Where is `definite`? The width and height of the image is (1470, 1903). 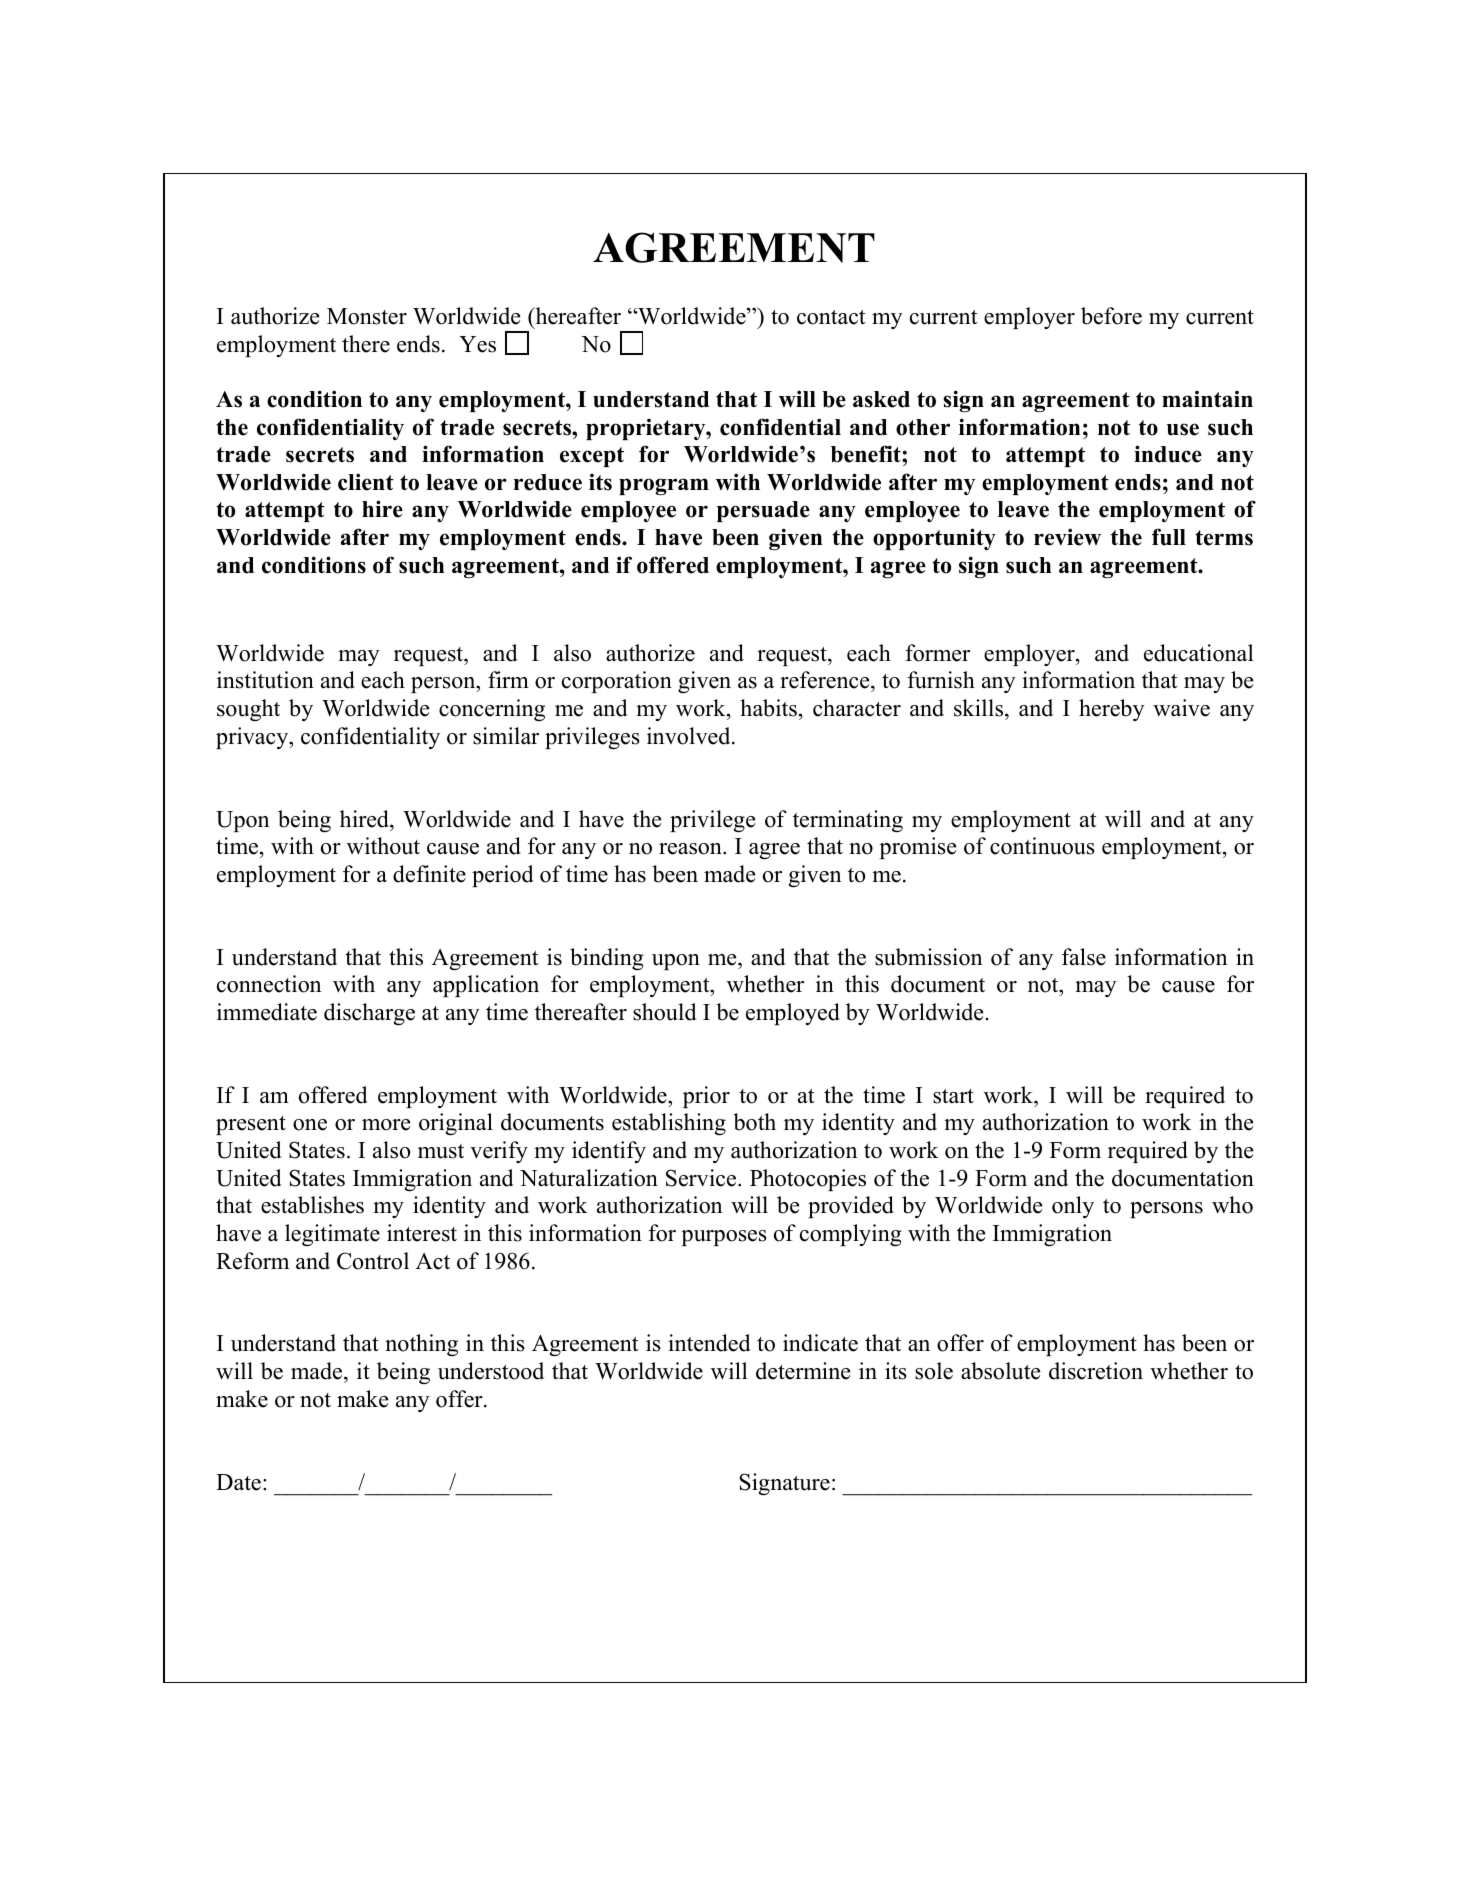 definite is located at coordinates (429, 874).
